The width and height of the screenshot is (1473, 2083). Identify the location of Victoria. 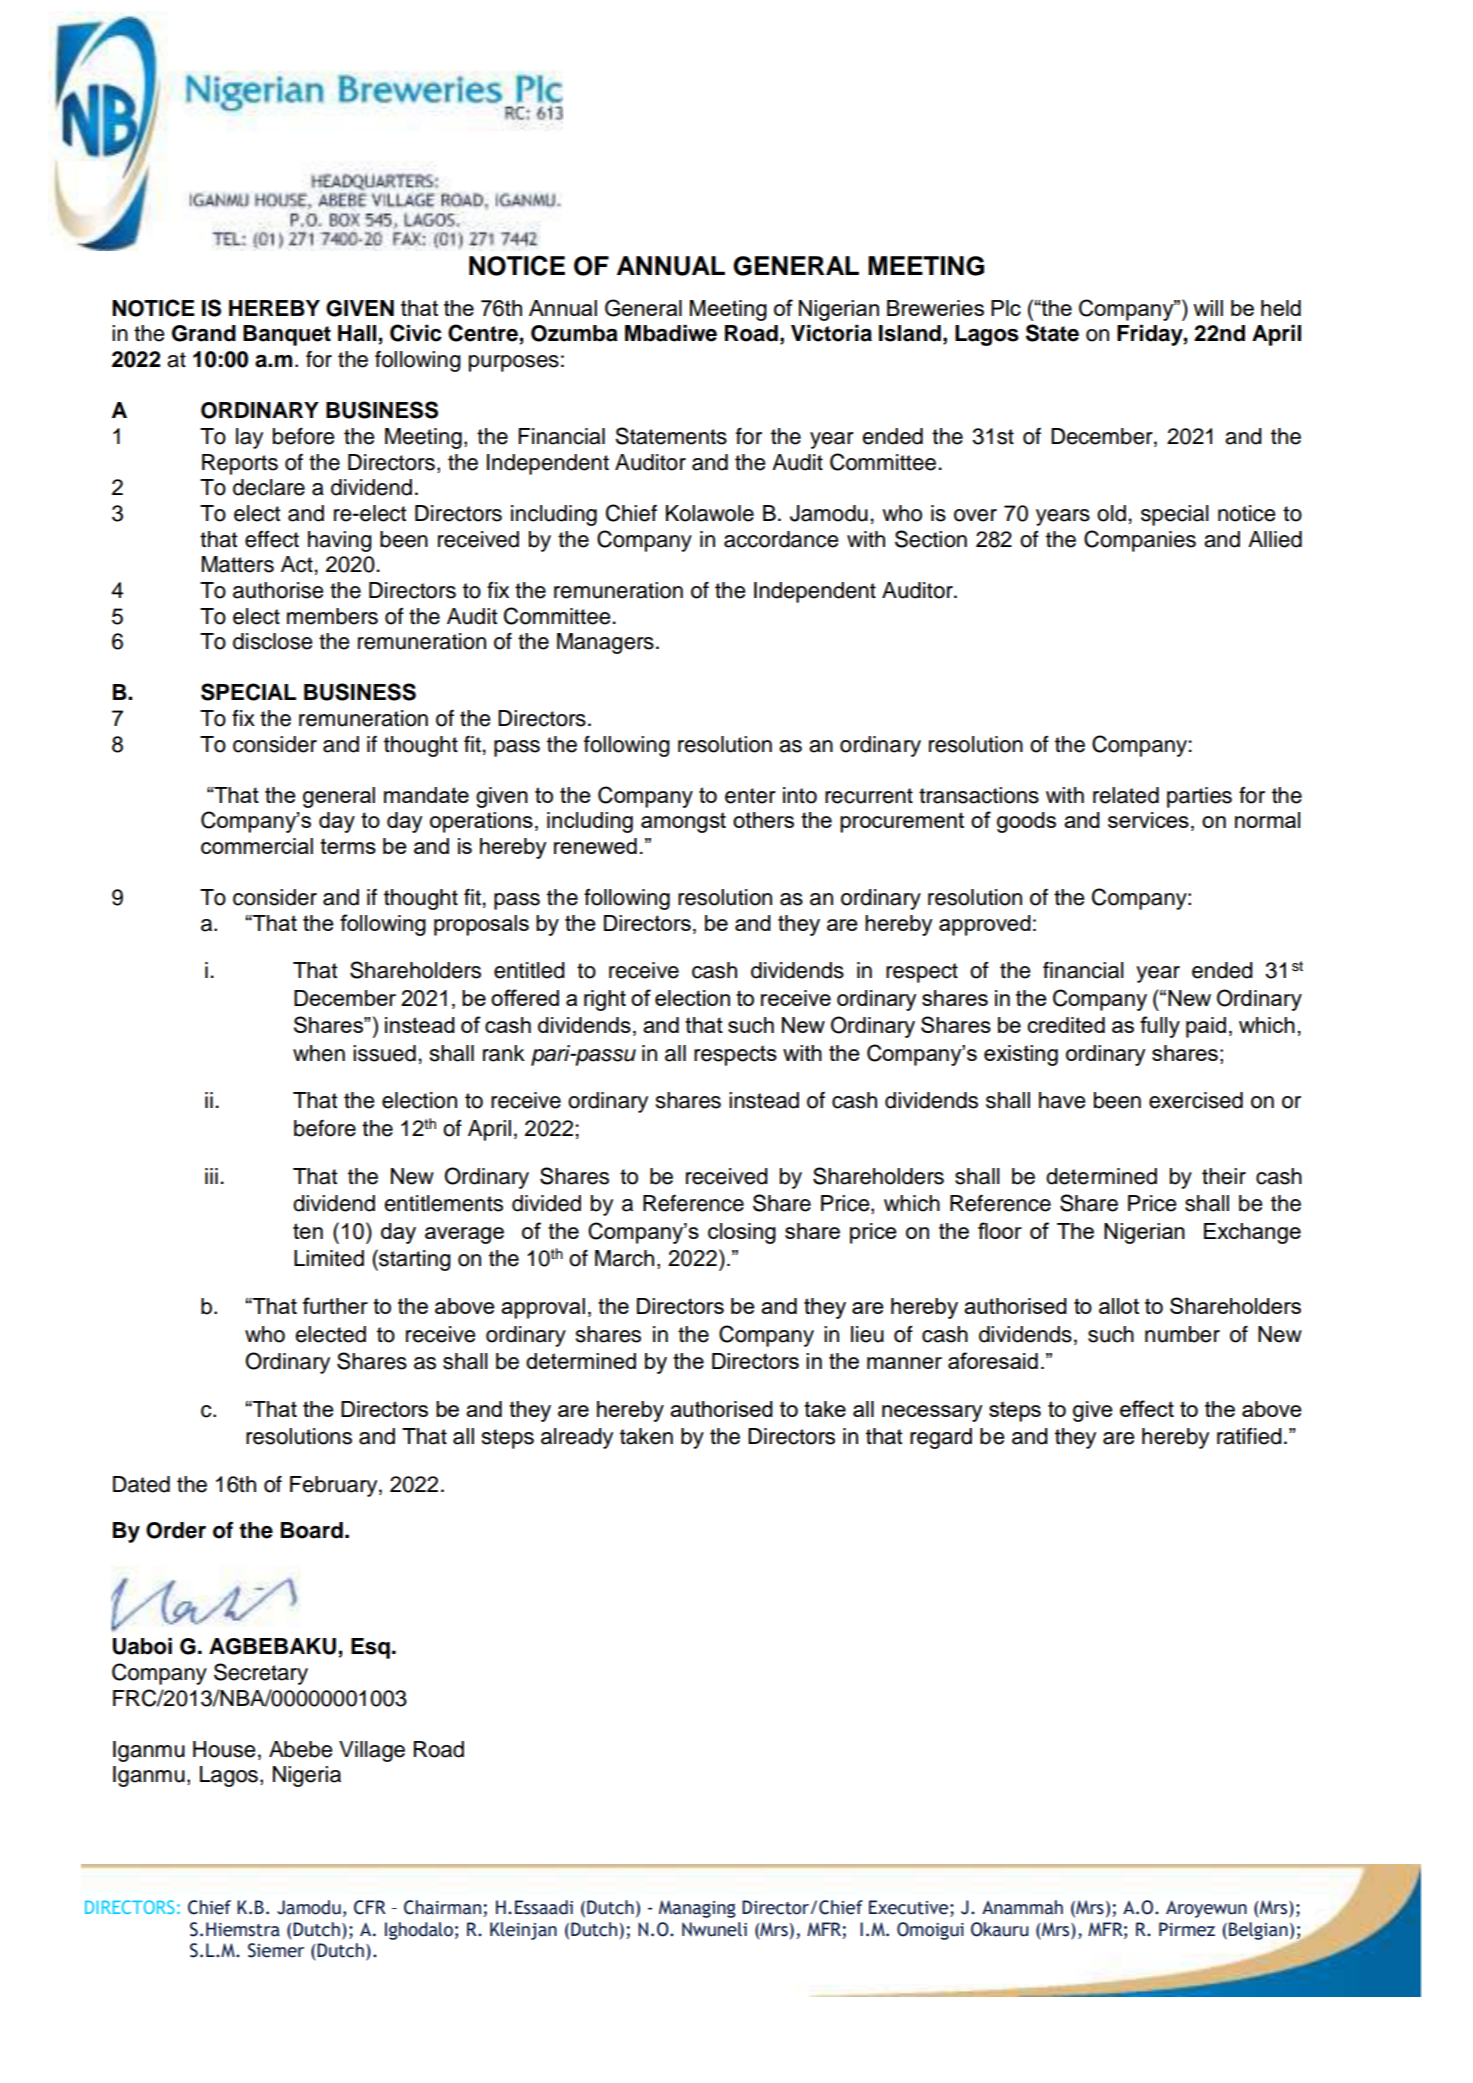
(831, 333).
